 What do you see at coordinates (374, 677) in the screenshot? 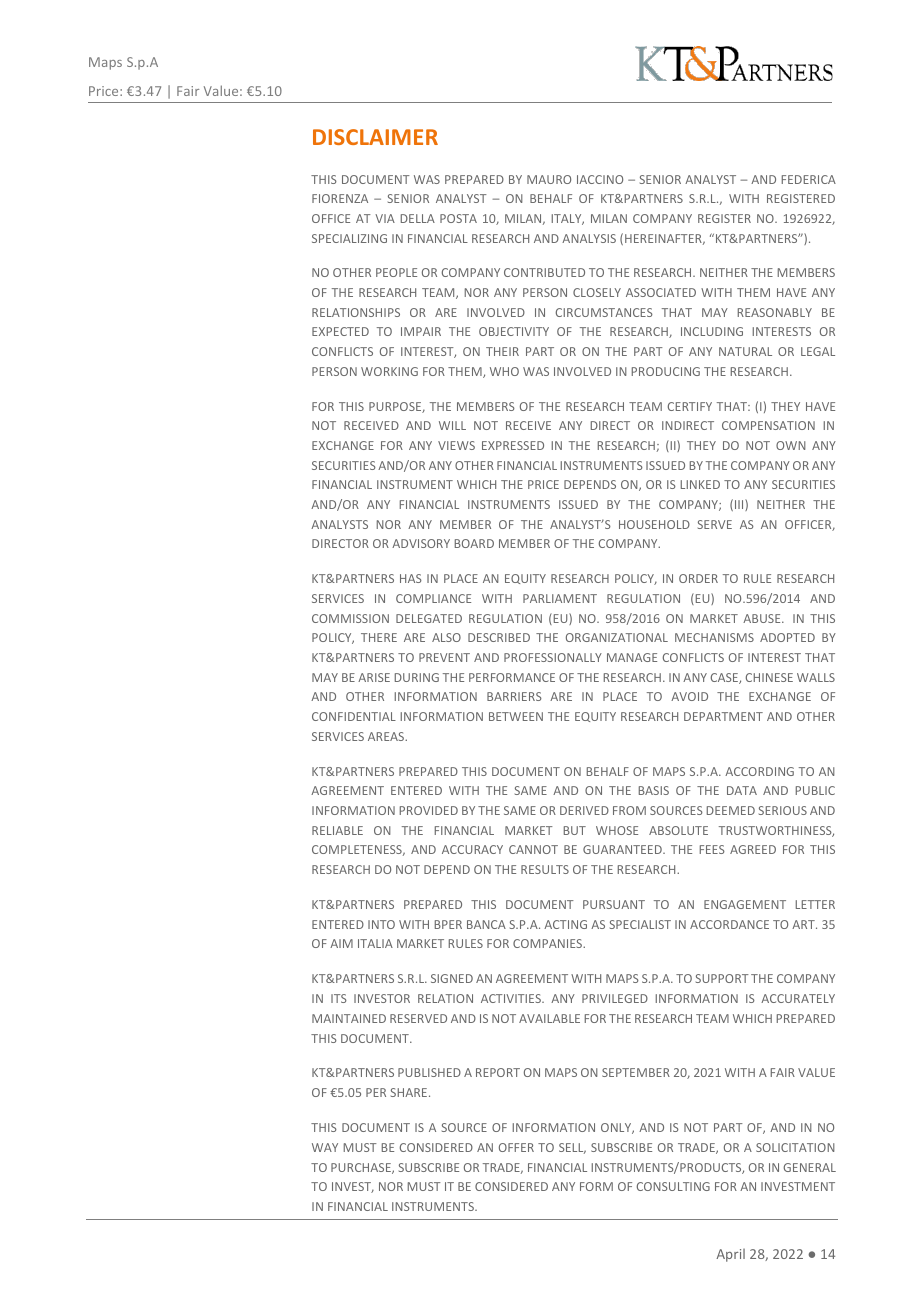
I see `ARISE` at bounding box center [374, 677].
